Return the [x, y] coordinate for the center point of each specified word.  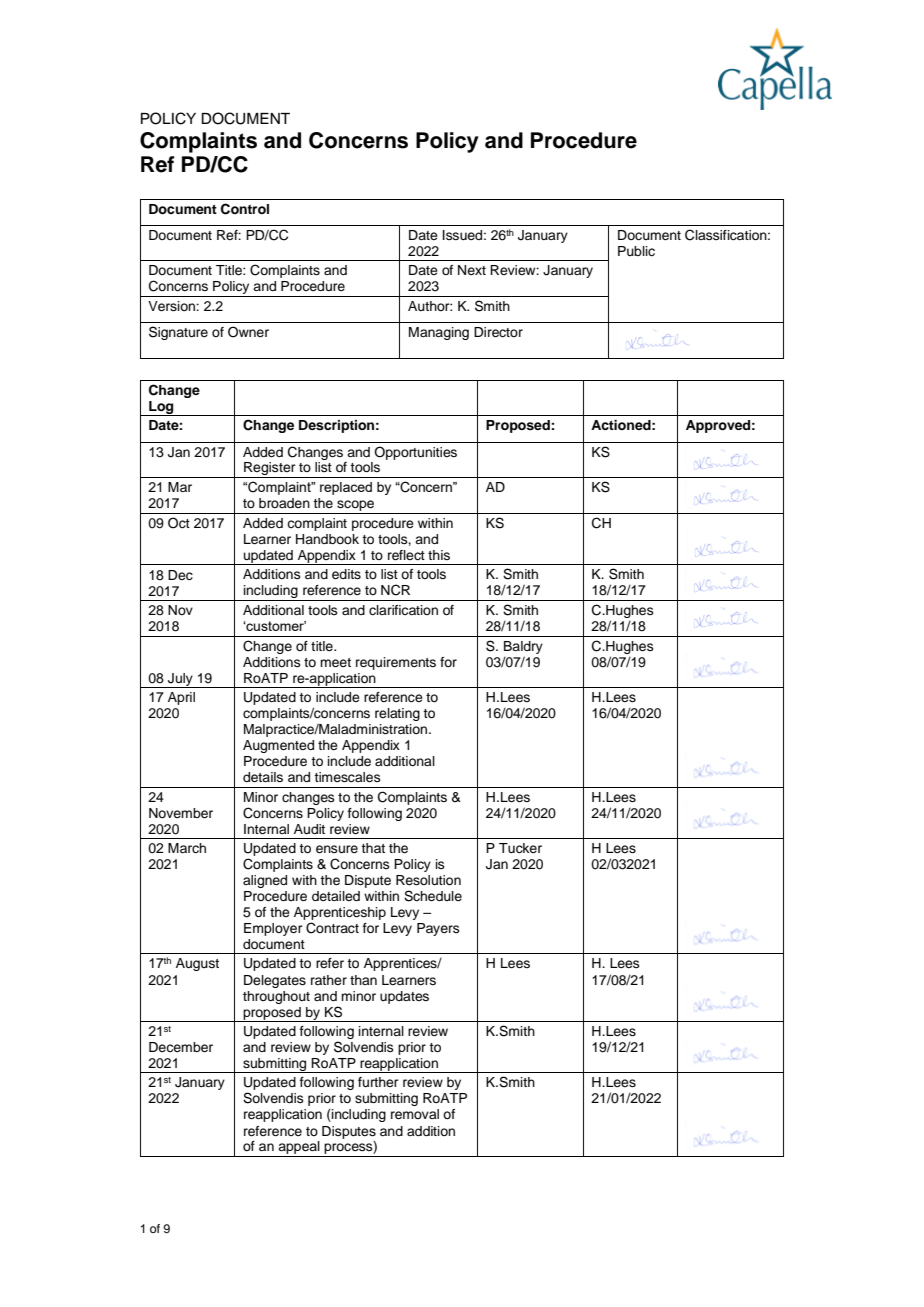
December [181, 1047]
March [187, 848]
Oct [179, 523]
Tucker [520, 848]
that [373, 848]
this [439, 555]
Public [636, 251]
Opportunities [415, 453]
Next [472, 270]
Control [245, 209]
